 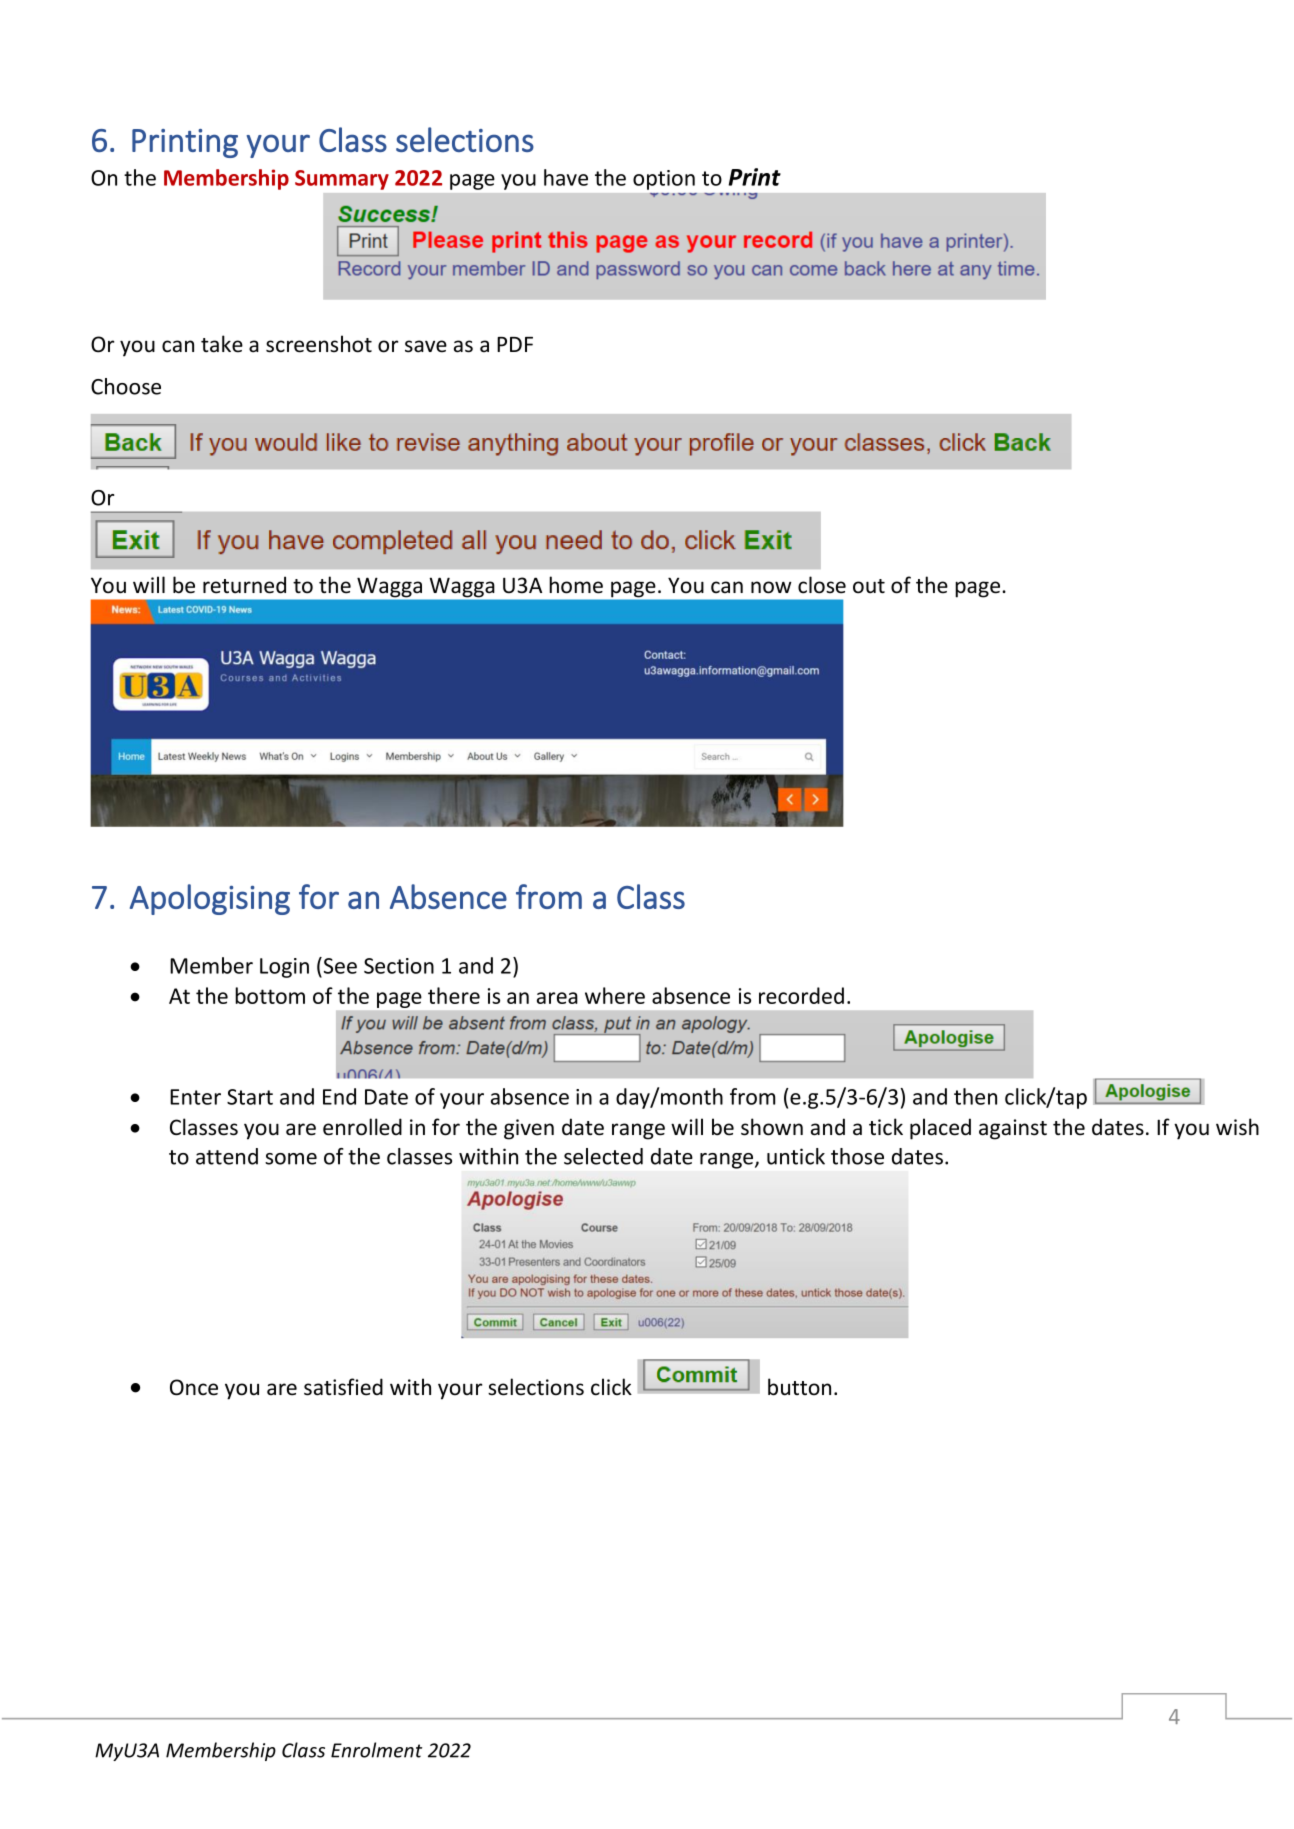 I want to click on where, so click(x=615, y=995).
